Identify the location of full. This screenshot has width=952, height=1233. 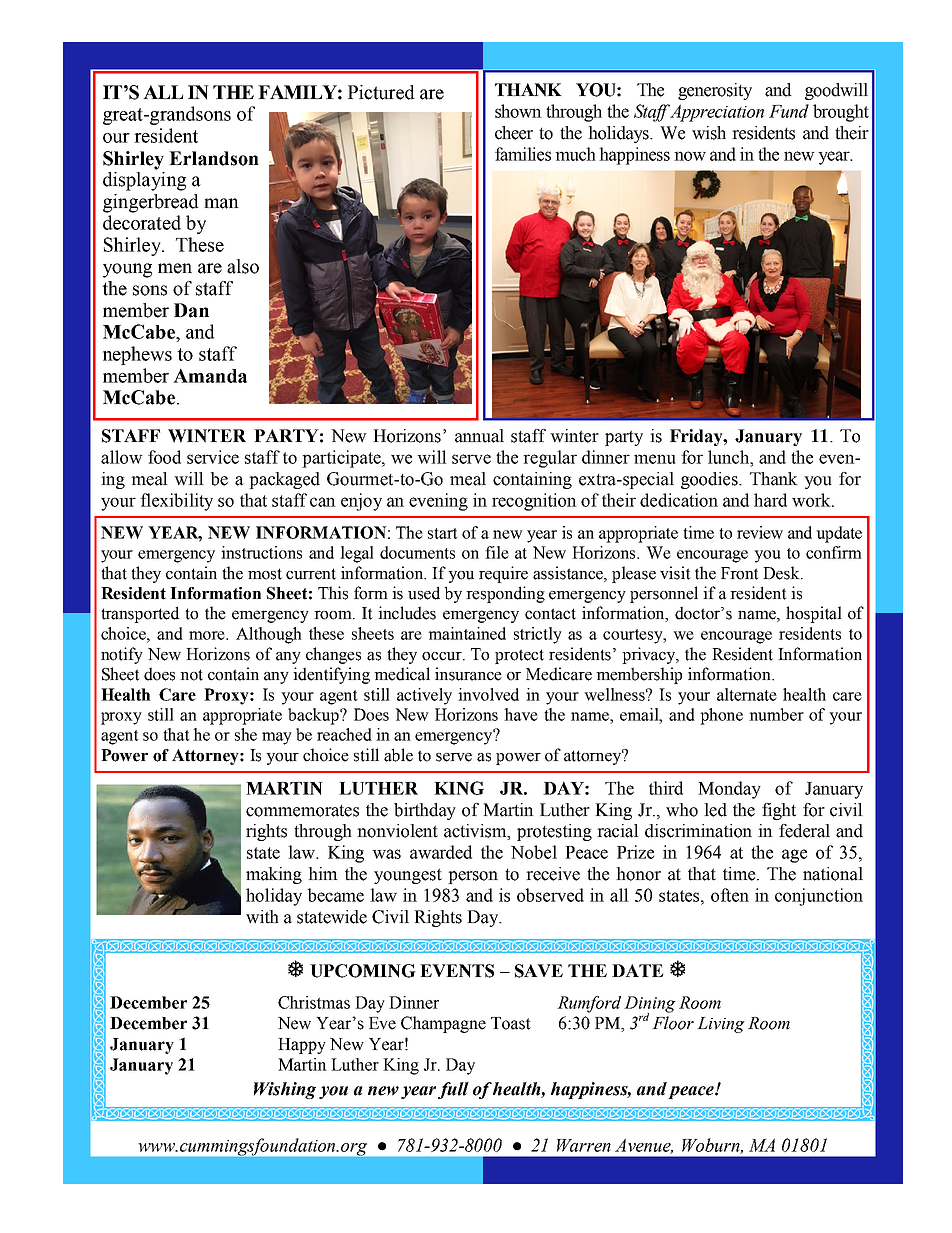
(453, 1090).
